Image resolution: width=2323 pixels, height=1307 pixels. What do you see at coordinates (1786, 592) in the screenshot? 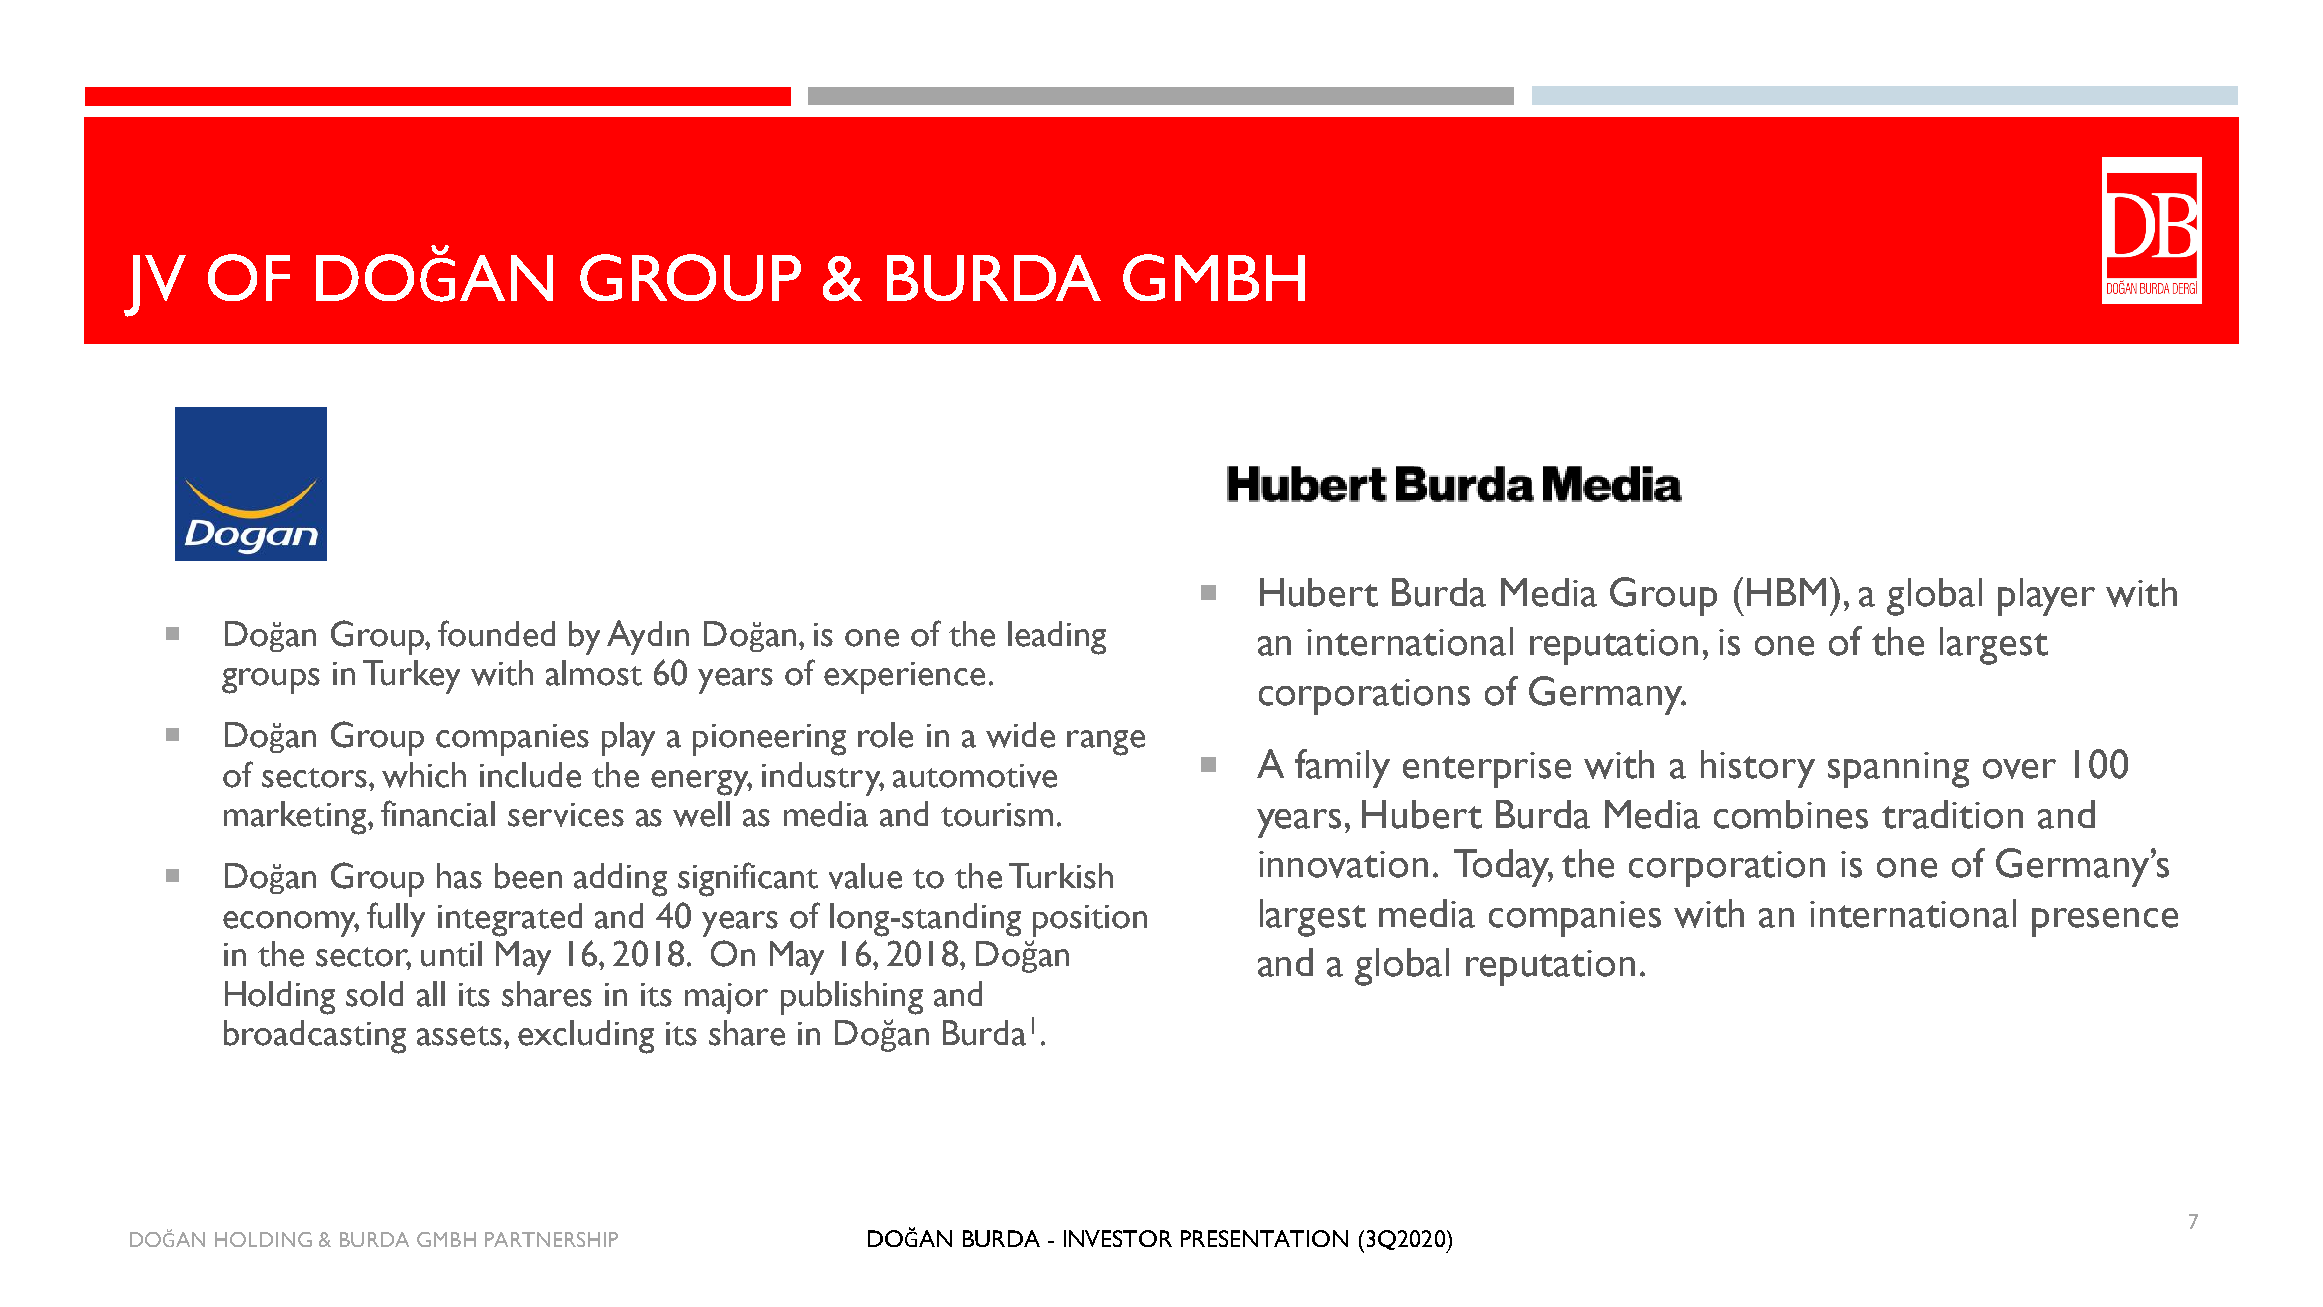
I see `HBM` at bounding box center [1786, 592].
